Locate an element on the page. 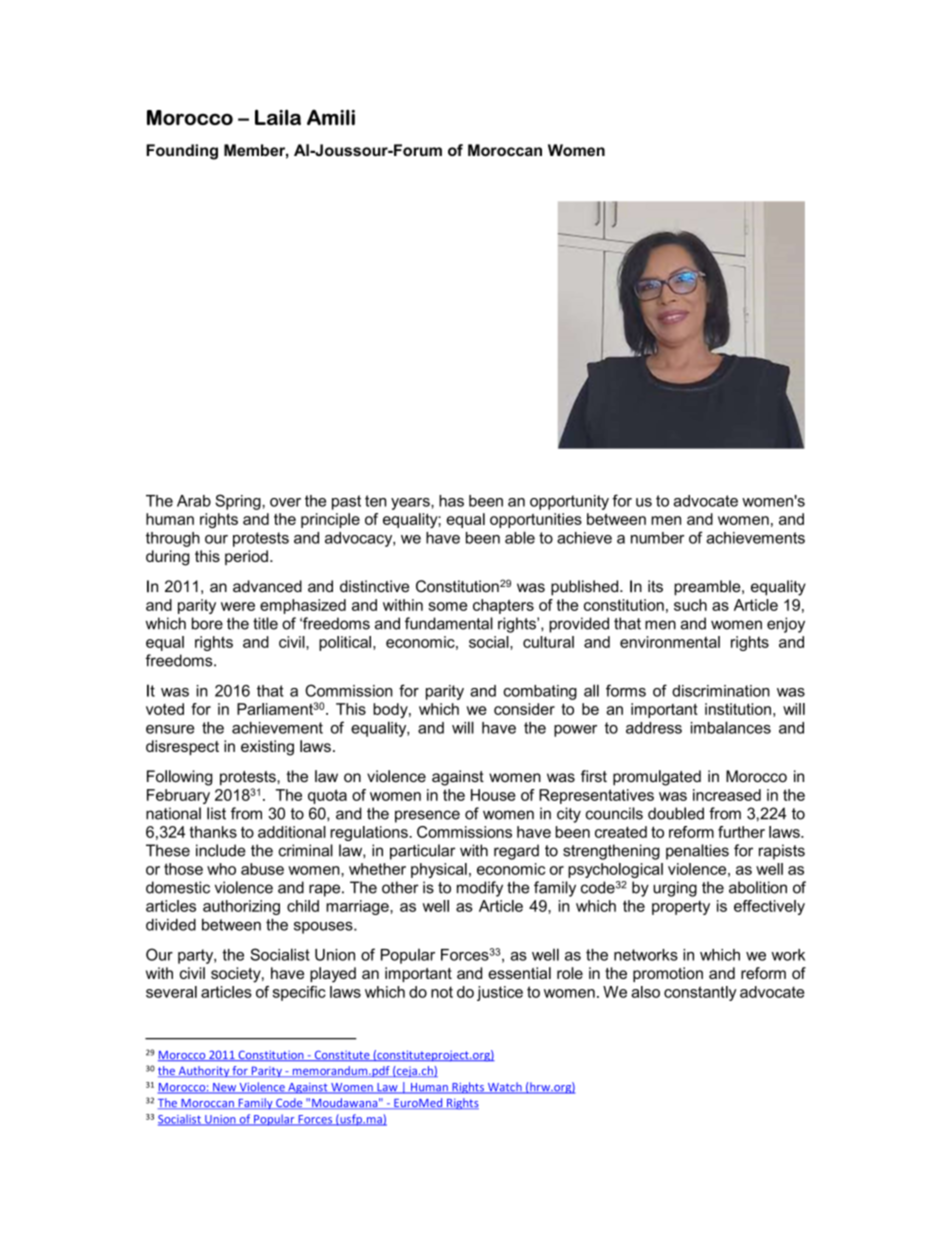 The image size is (952, 1233). Laila is located at coordinates (278, 117).
